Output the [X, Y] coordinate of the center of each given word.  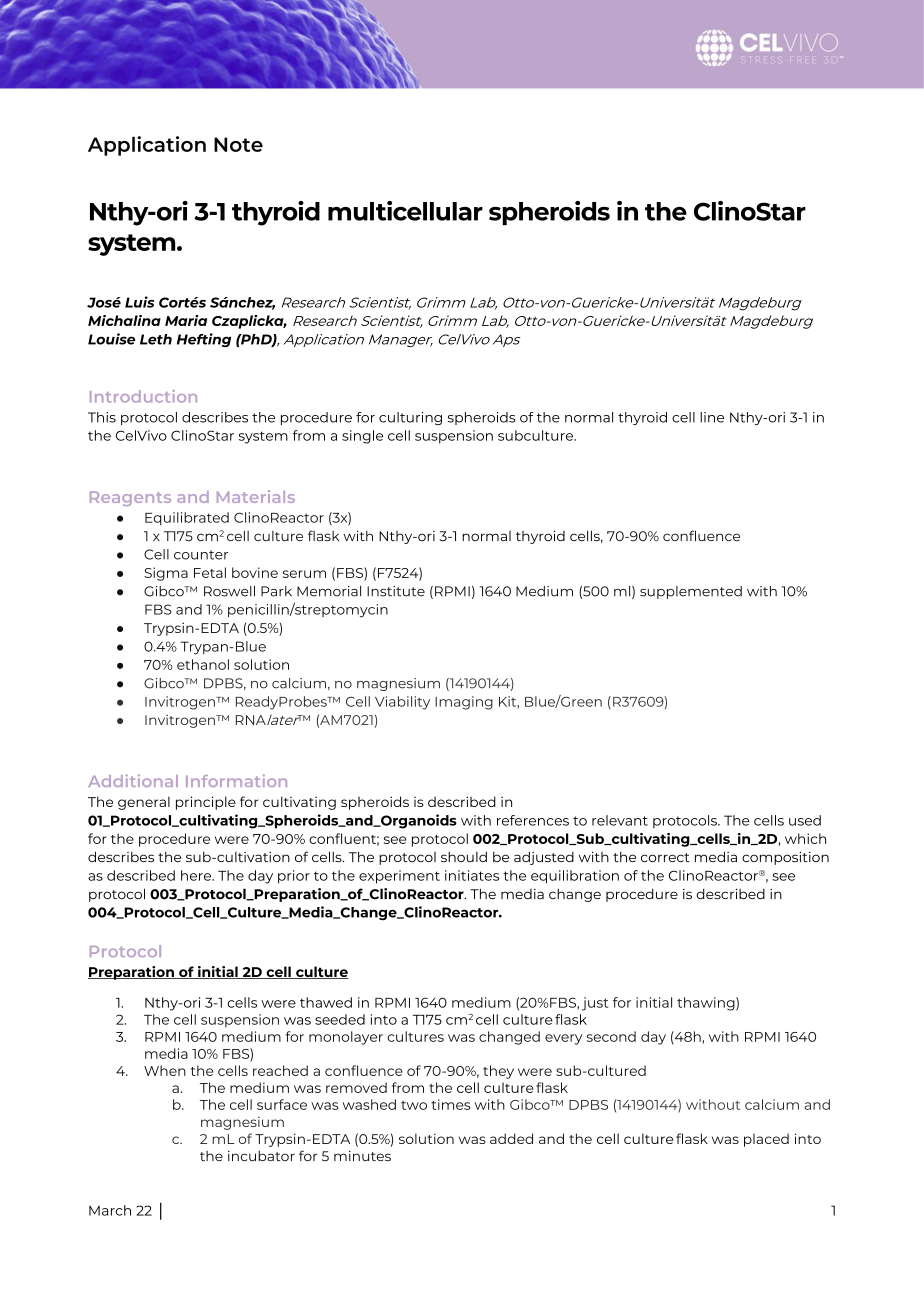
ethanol [203, 664]
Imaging [464, 703]
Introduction [143, 396]
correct [665, 857]
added [511, 1138]
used [805, 820]
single [362, 437]
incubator [261, 1156]
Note [238, 144]
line [712, 417]
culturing [410, 418]
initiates [472, 875]
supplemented [691, 592]
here [197, 875]
